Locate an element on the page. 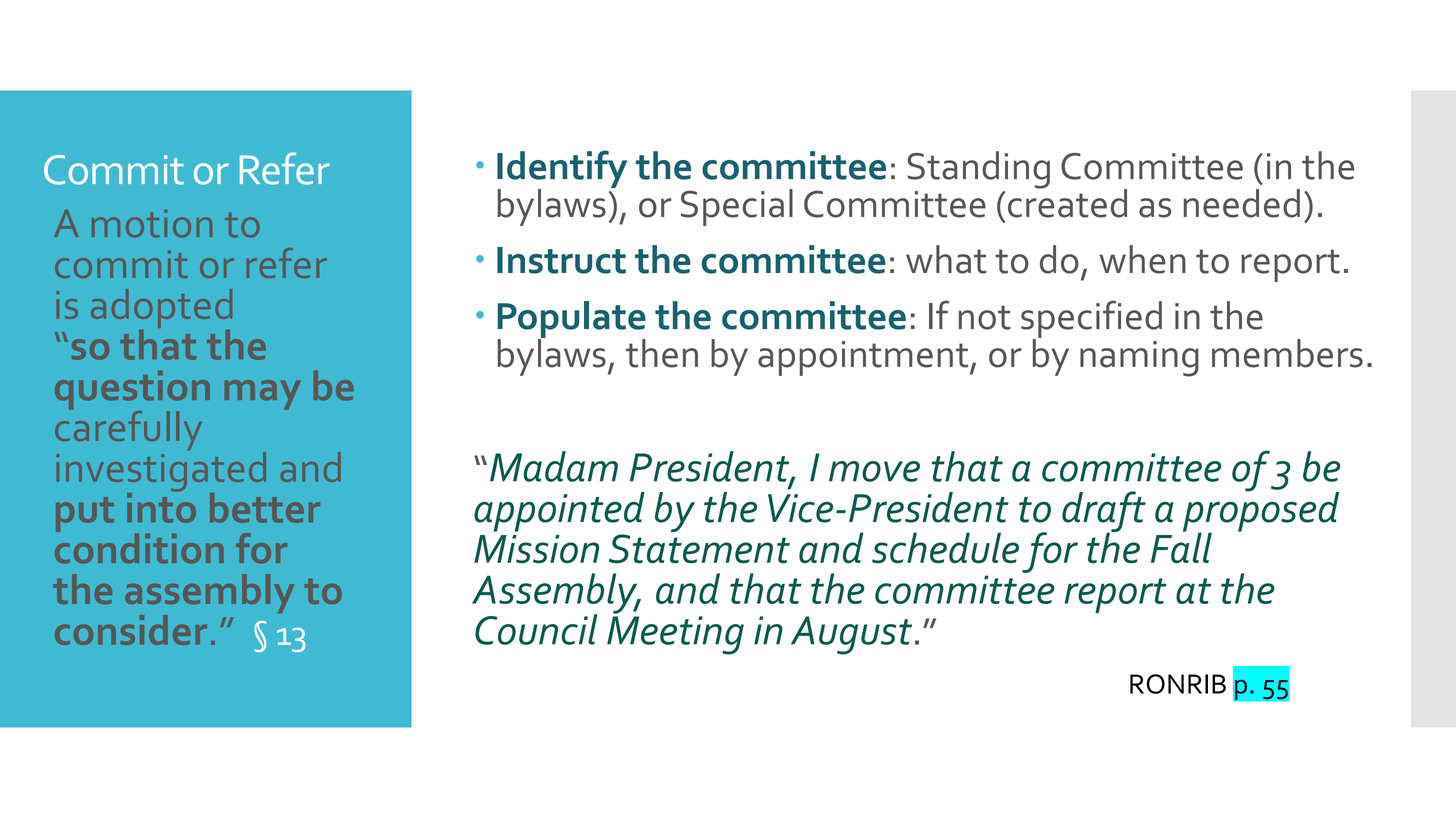 Image resolution: width=1456 pixels, height=819 pixels. consider is located at coordinates (131, 630).
